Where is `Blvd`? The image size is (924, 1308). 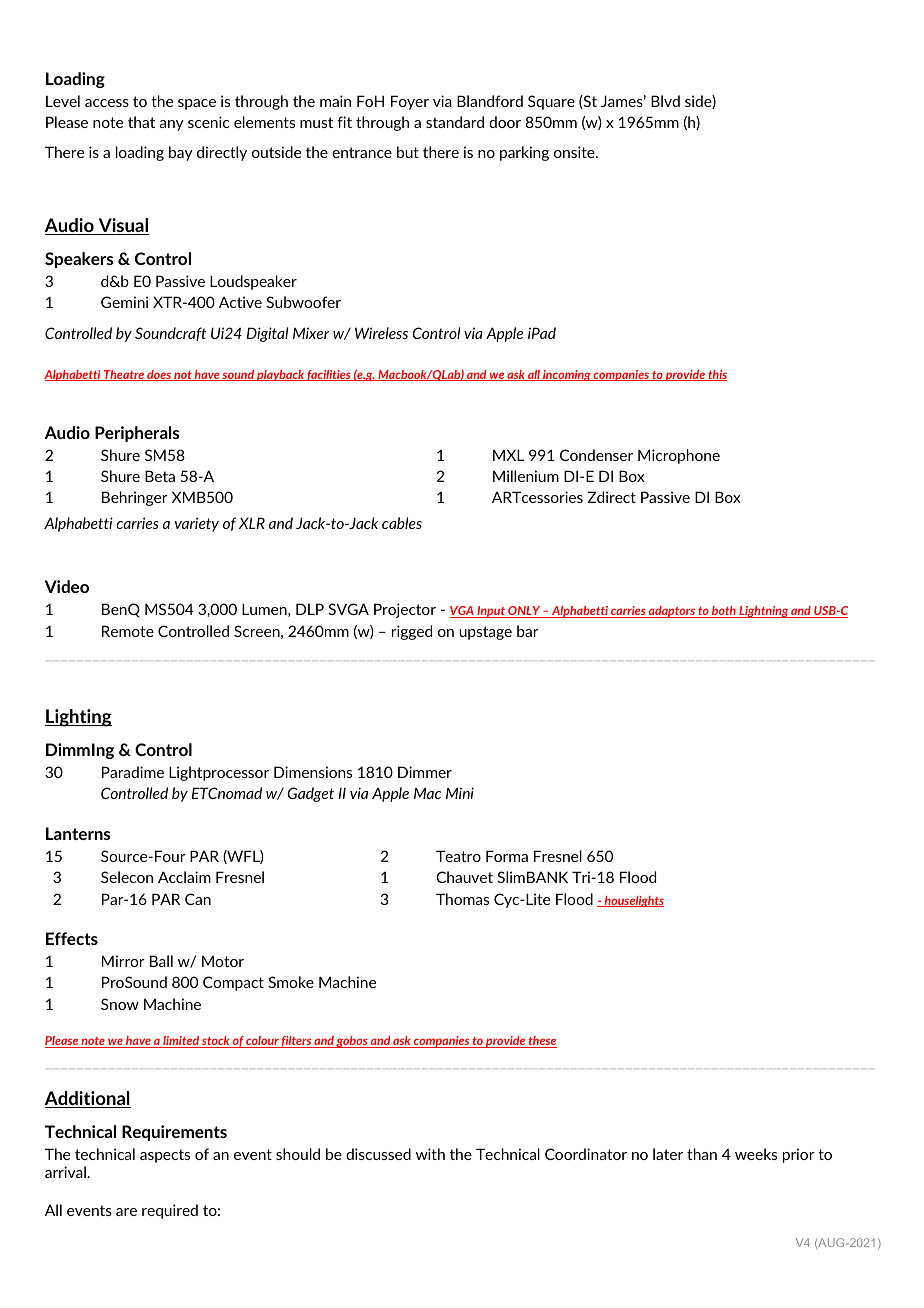
Blvd is located at coordinates (665, 101).
